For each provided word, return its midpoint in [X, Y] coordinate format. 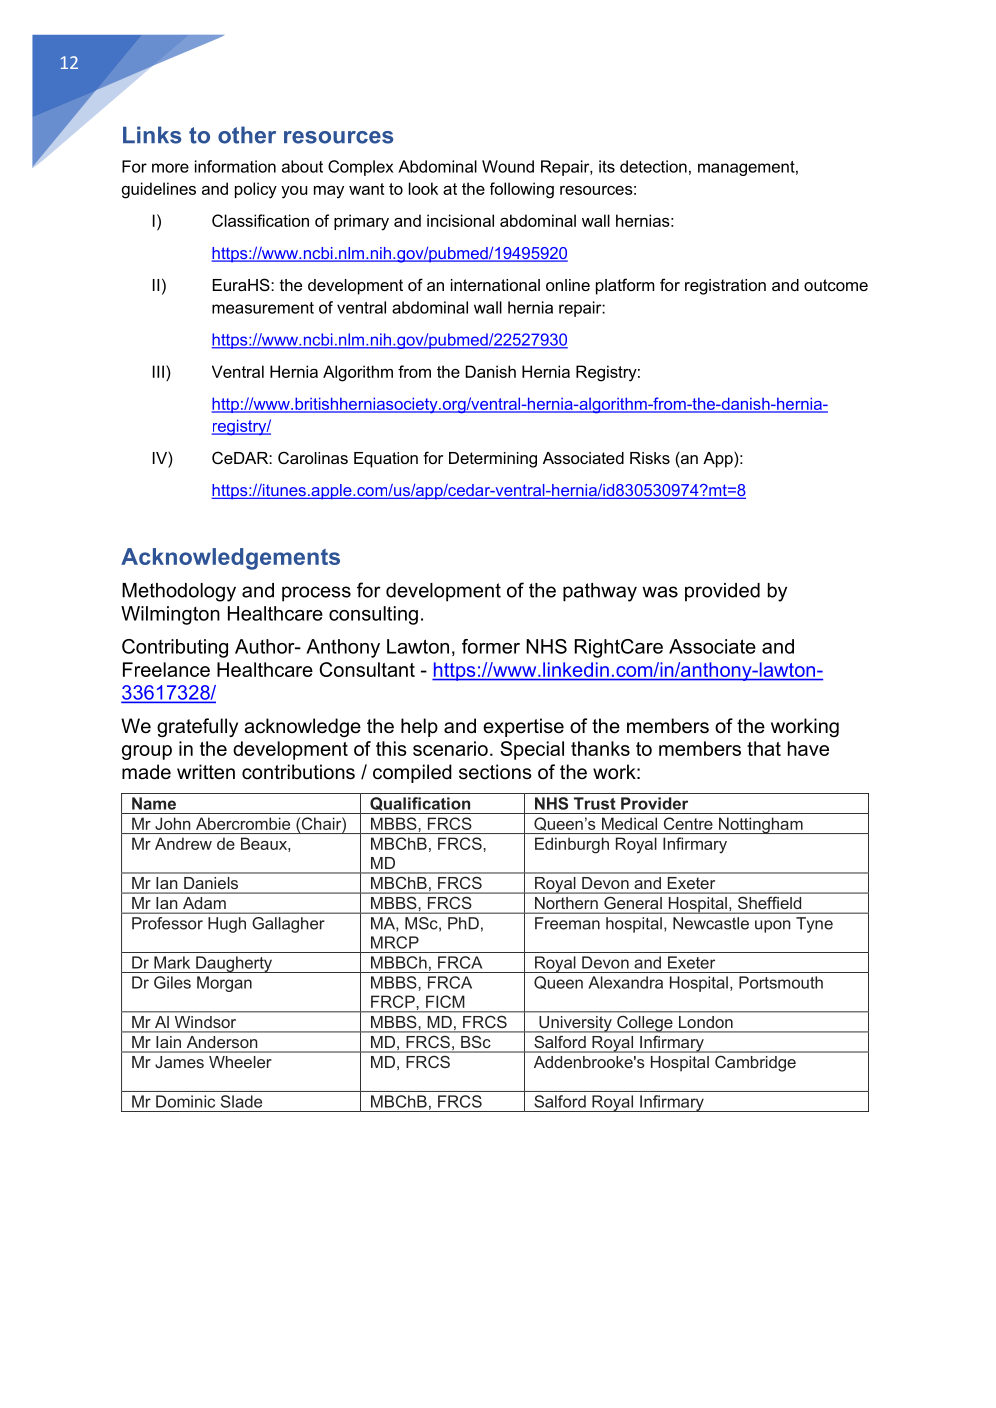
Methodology [179, 592]
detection [653, 166]
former [491, 646]
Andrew [183, 843]
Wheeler [240, 1062]
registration [725, 287]
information [235, 166]
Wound [508, 166]
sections [495, 772]
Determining [493, 460]
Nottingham [761, 825]
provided [722, 592]
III [158, 371]
